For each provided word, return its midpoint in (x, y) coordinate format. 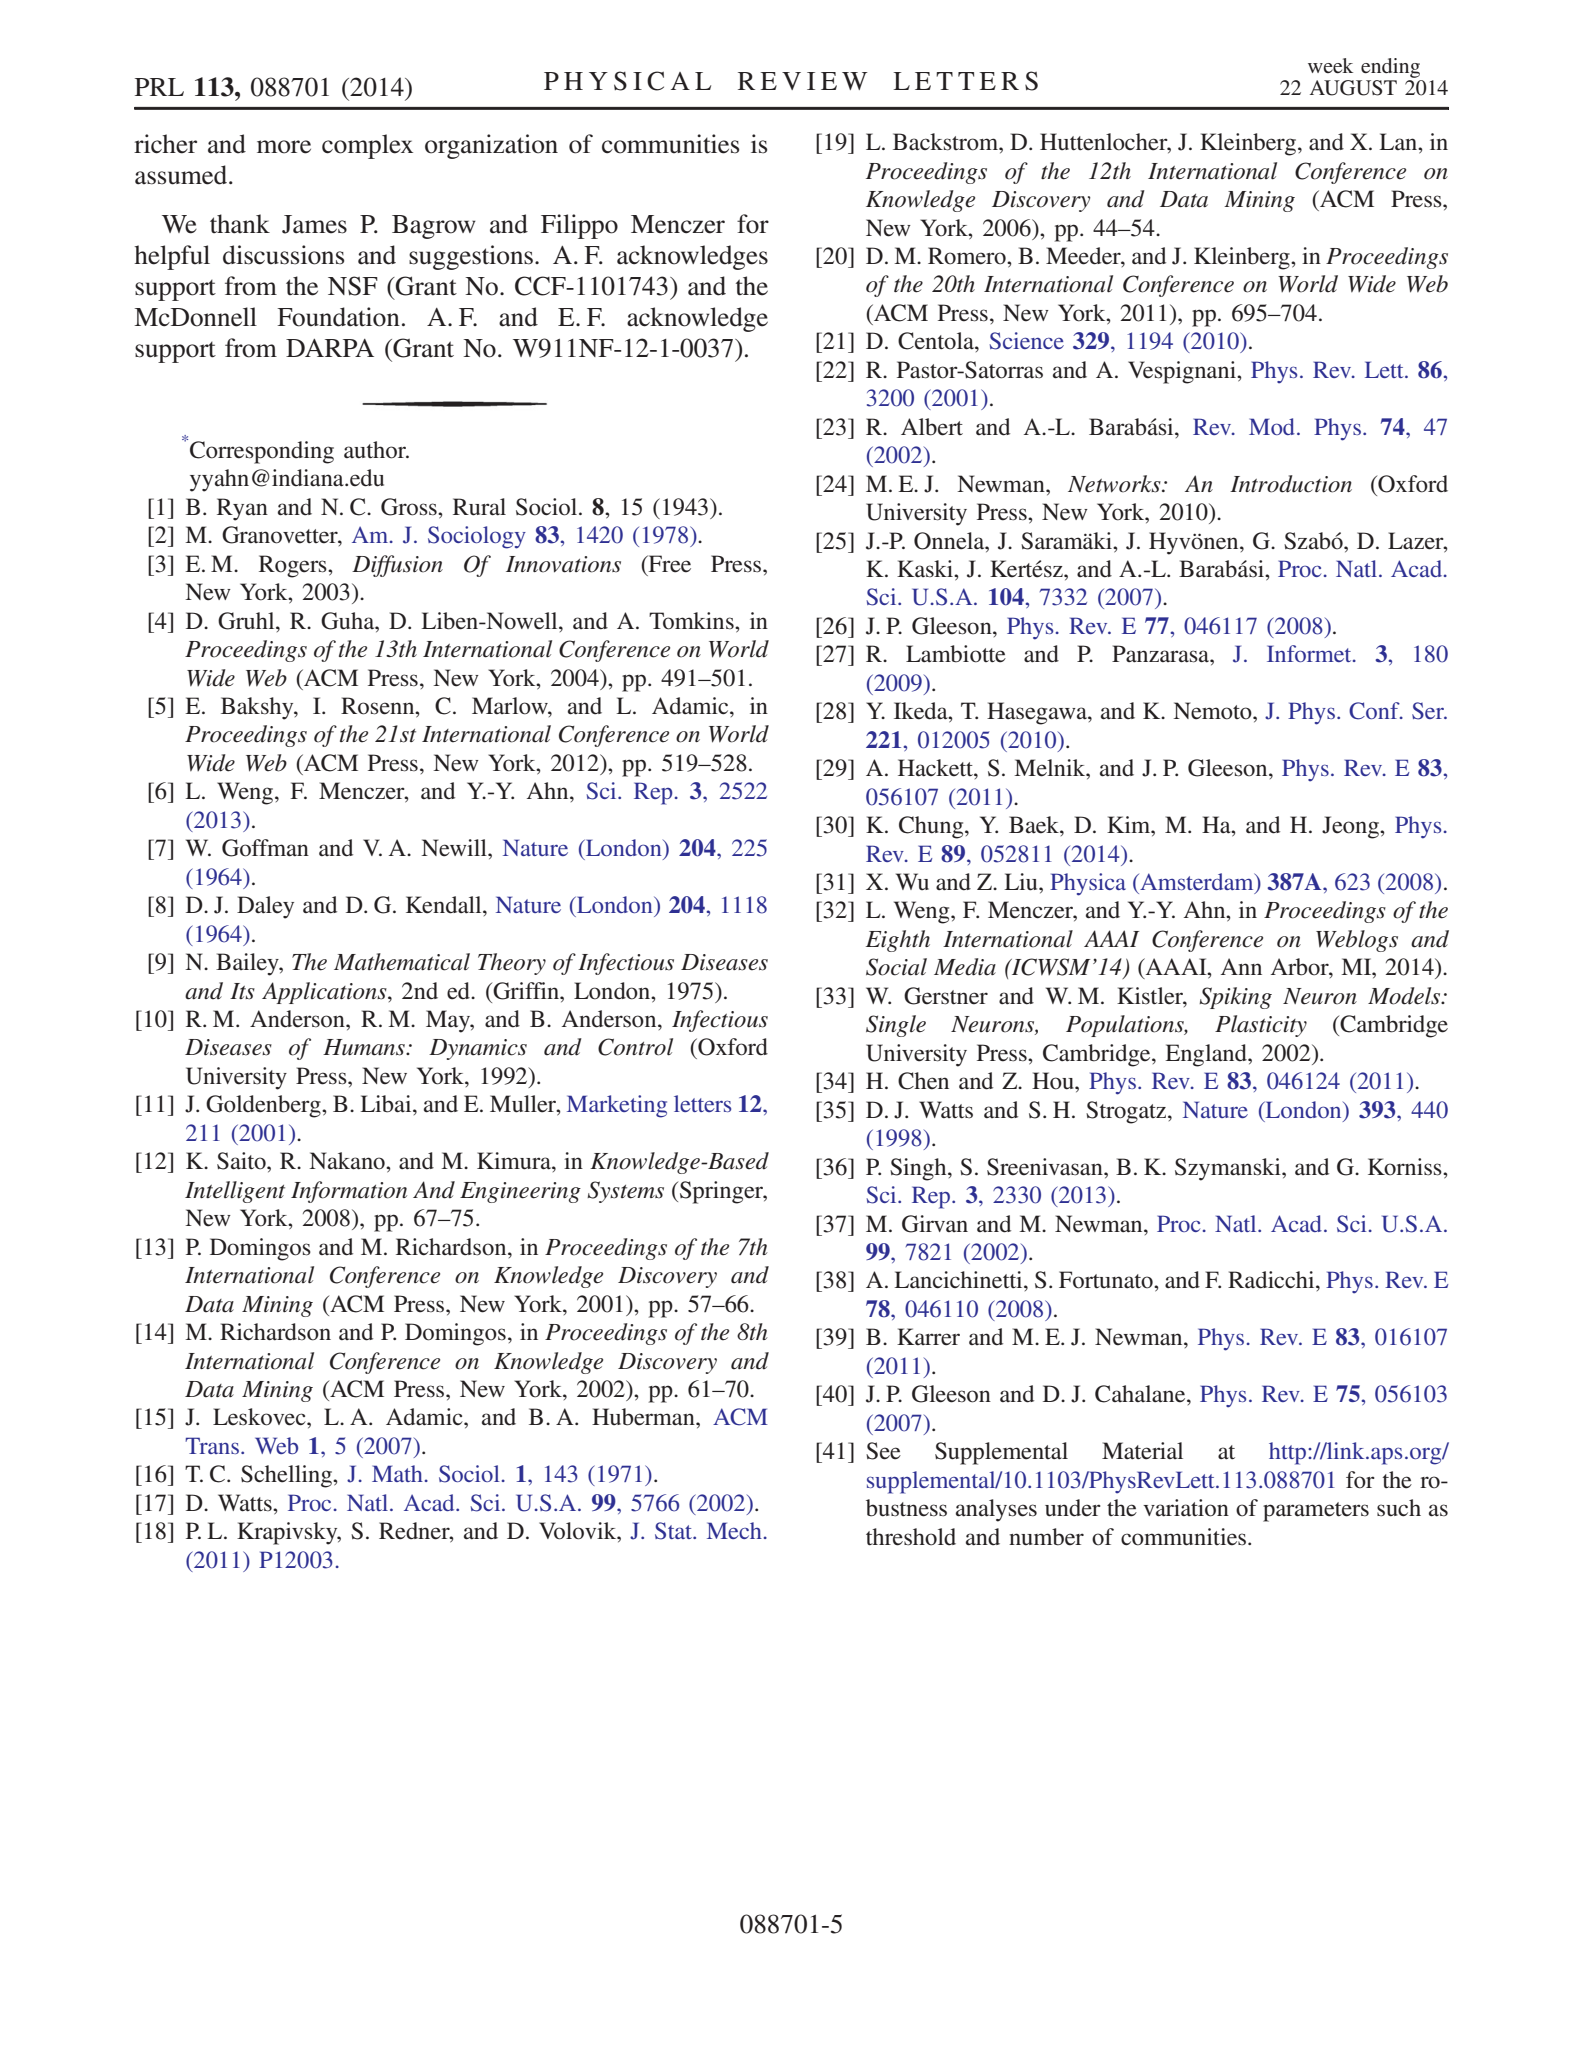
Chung (932, 827)
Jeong (1351, 827)
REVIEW (803, 81)
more (284, 147)
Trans (213, 1445)
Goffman (265, 848)
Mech (734, 1530)
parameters (1316, 1512)
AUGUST (1353, 88)
